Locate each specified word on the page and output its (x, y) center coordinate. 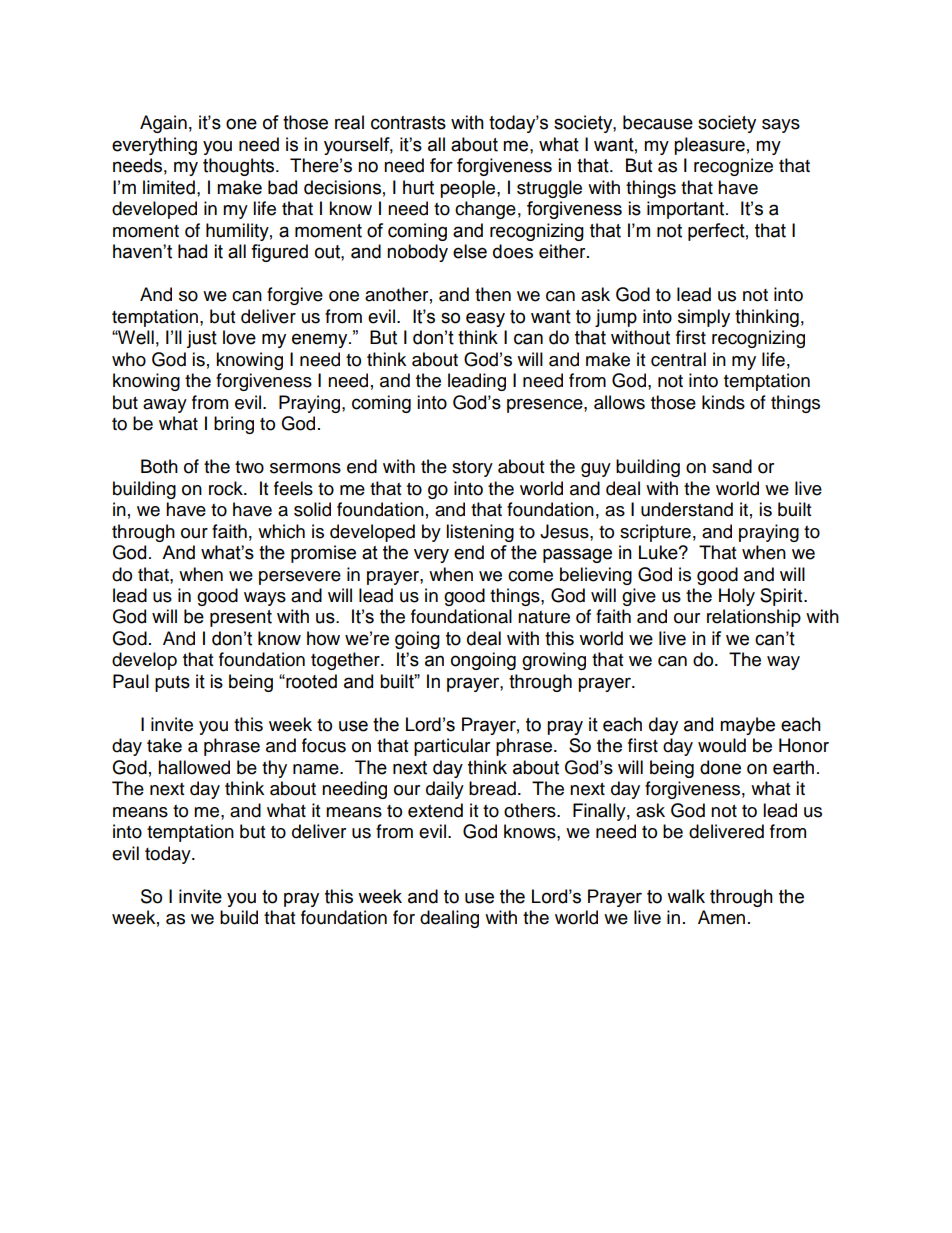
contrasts (408, 123)
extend (435, 810)
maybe (747, 726)
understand (687, 509)
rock (227, 488)
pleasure (709, 146)
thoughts (240, 167)
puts (172, 684)
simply (704, 318)
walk (686, 896)
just (201, 339)
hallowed (194, 767)
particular (452, 747)
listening (480, 533)
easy (485, 319)
